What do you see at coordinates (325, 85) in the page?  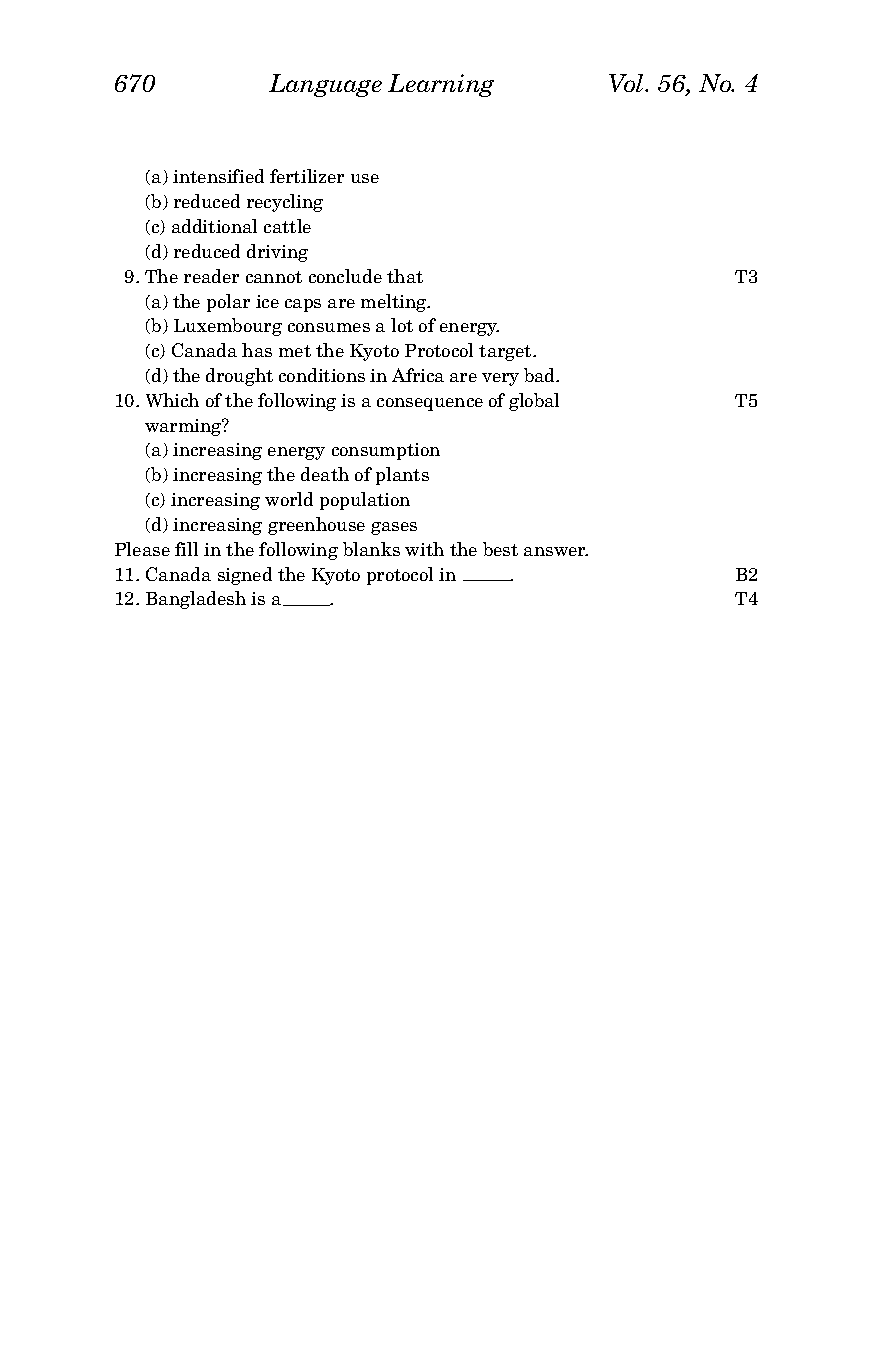 I see `Language` at bounding box center [325, 85].
